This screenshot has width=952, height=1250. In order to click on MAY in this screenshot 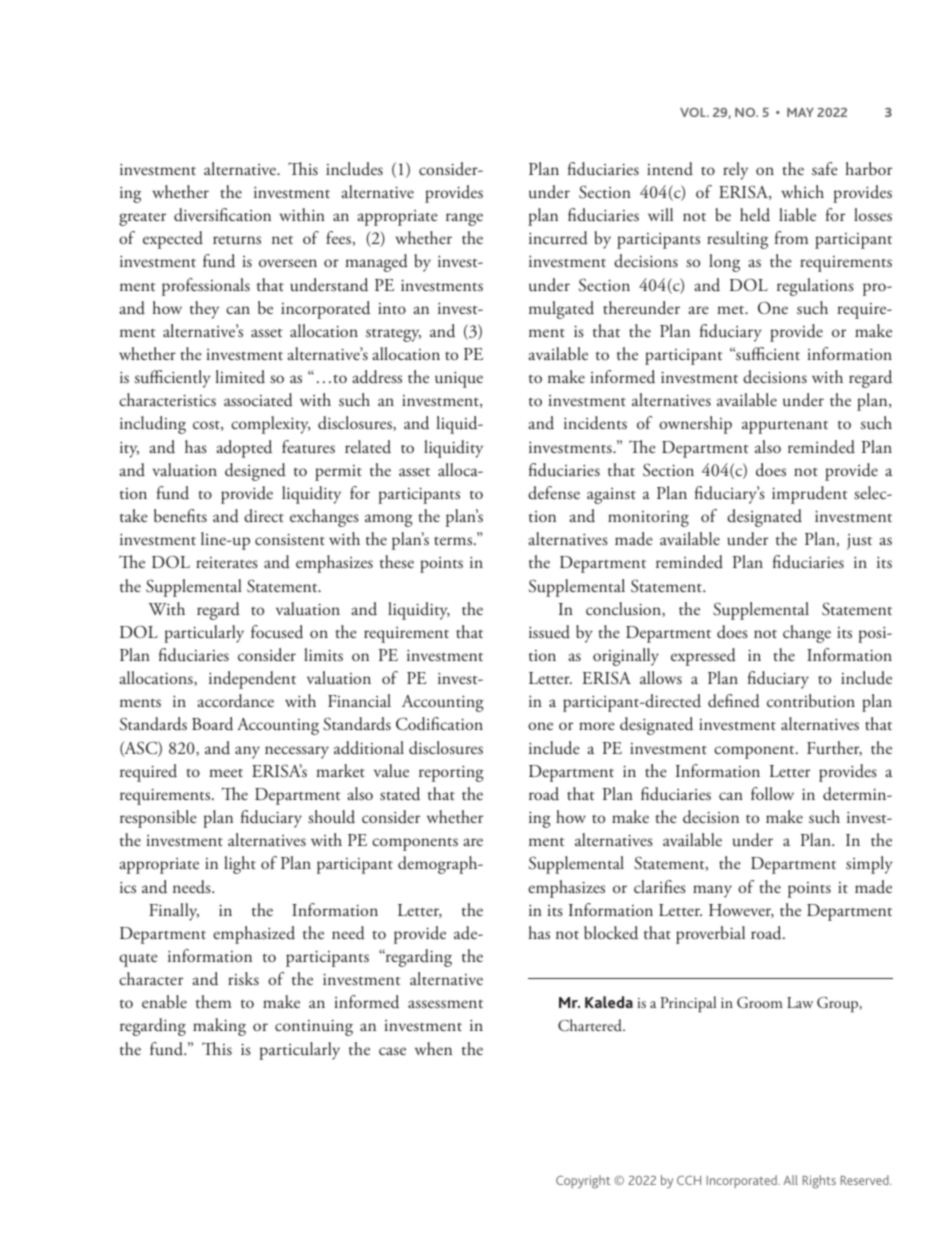, I will do `click(800, 112)`.
